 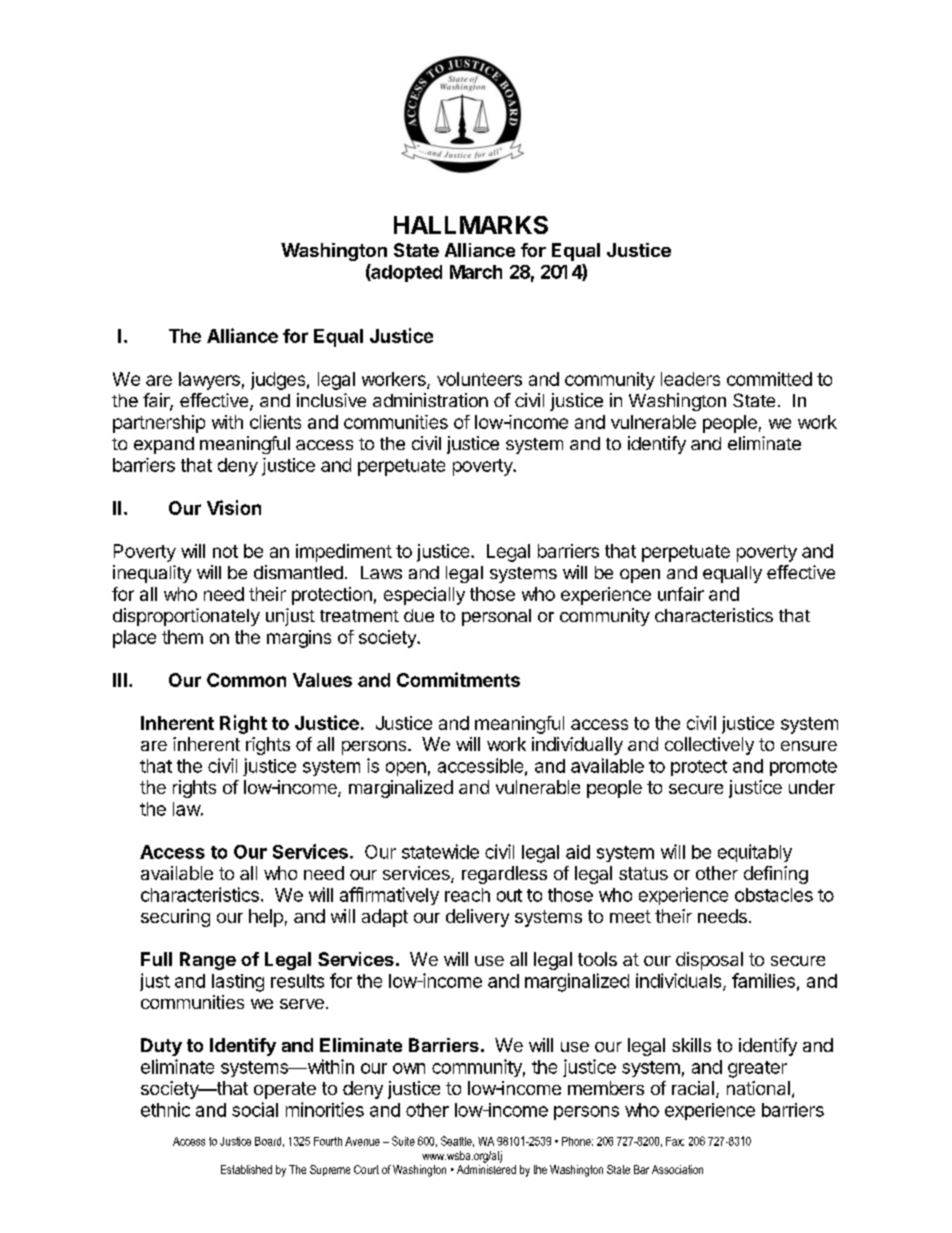 I want to click on Common, so click(x=246, y=680).
